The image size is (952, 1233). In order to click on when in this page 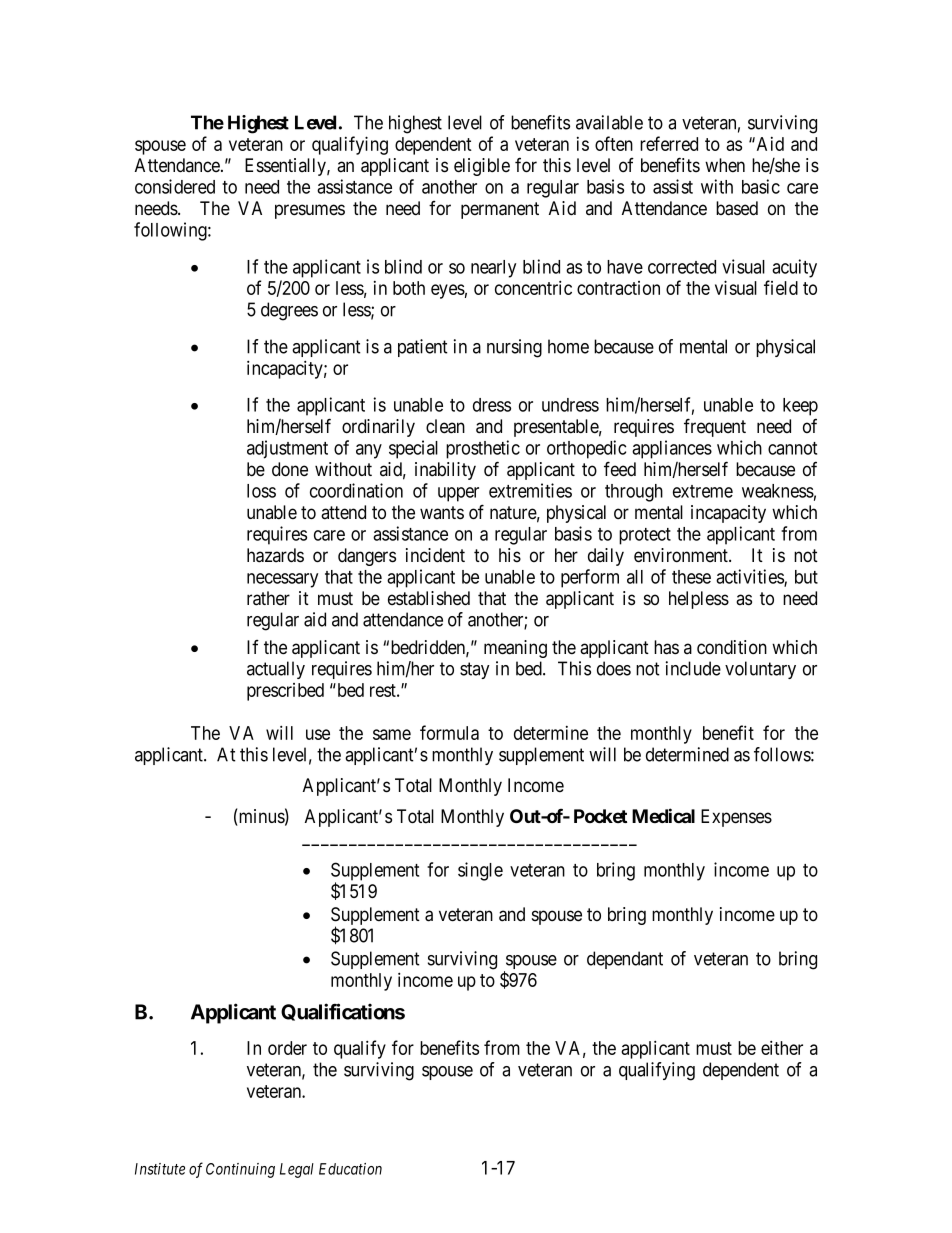, I will do `click(725, 165)`.
